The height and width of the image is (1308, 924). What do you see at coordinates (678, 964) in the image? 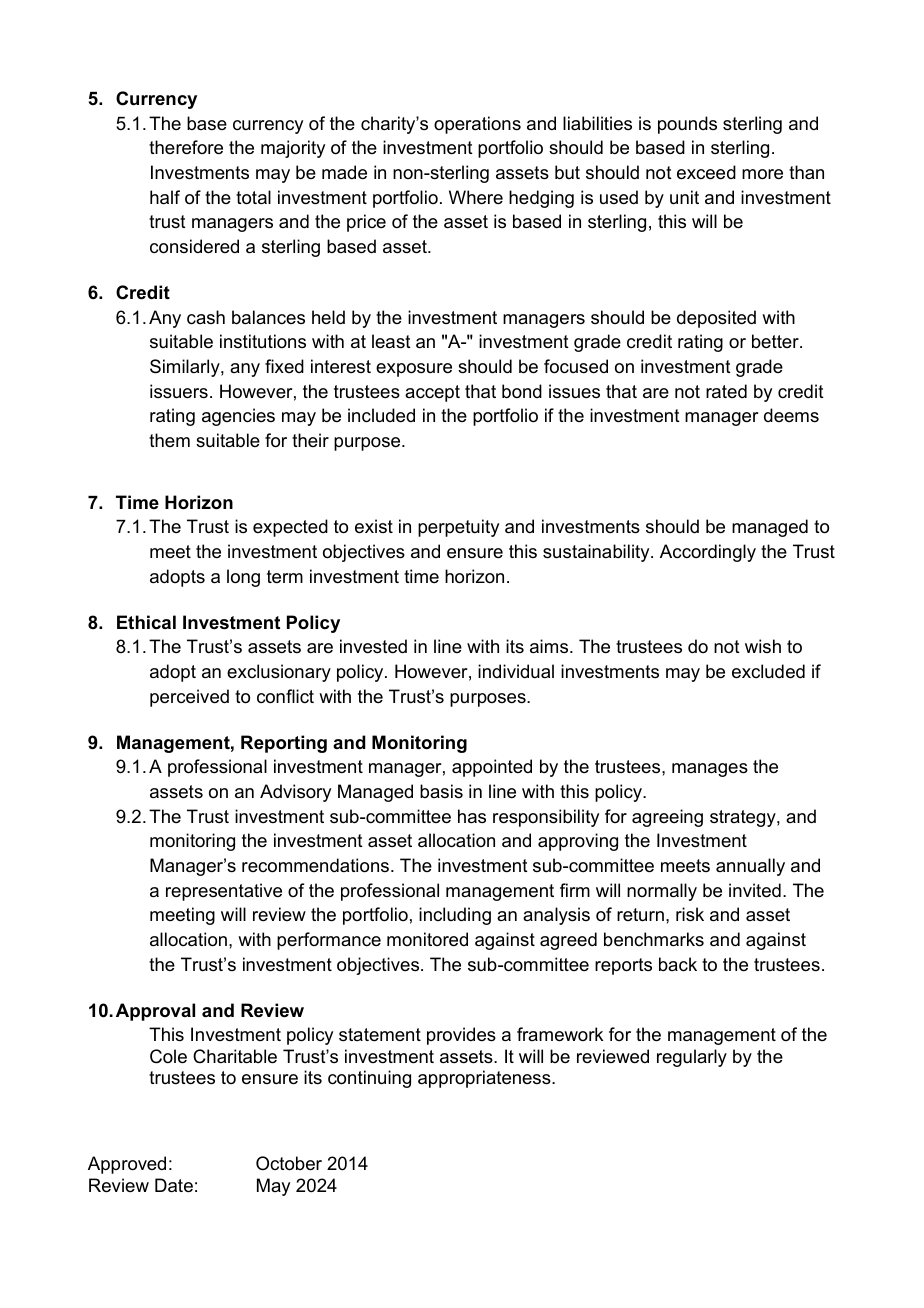
I see `back` at bounding box center [678, 964].
